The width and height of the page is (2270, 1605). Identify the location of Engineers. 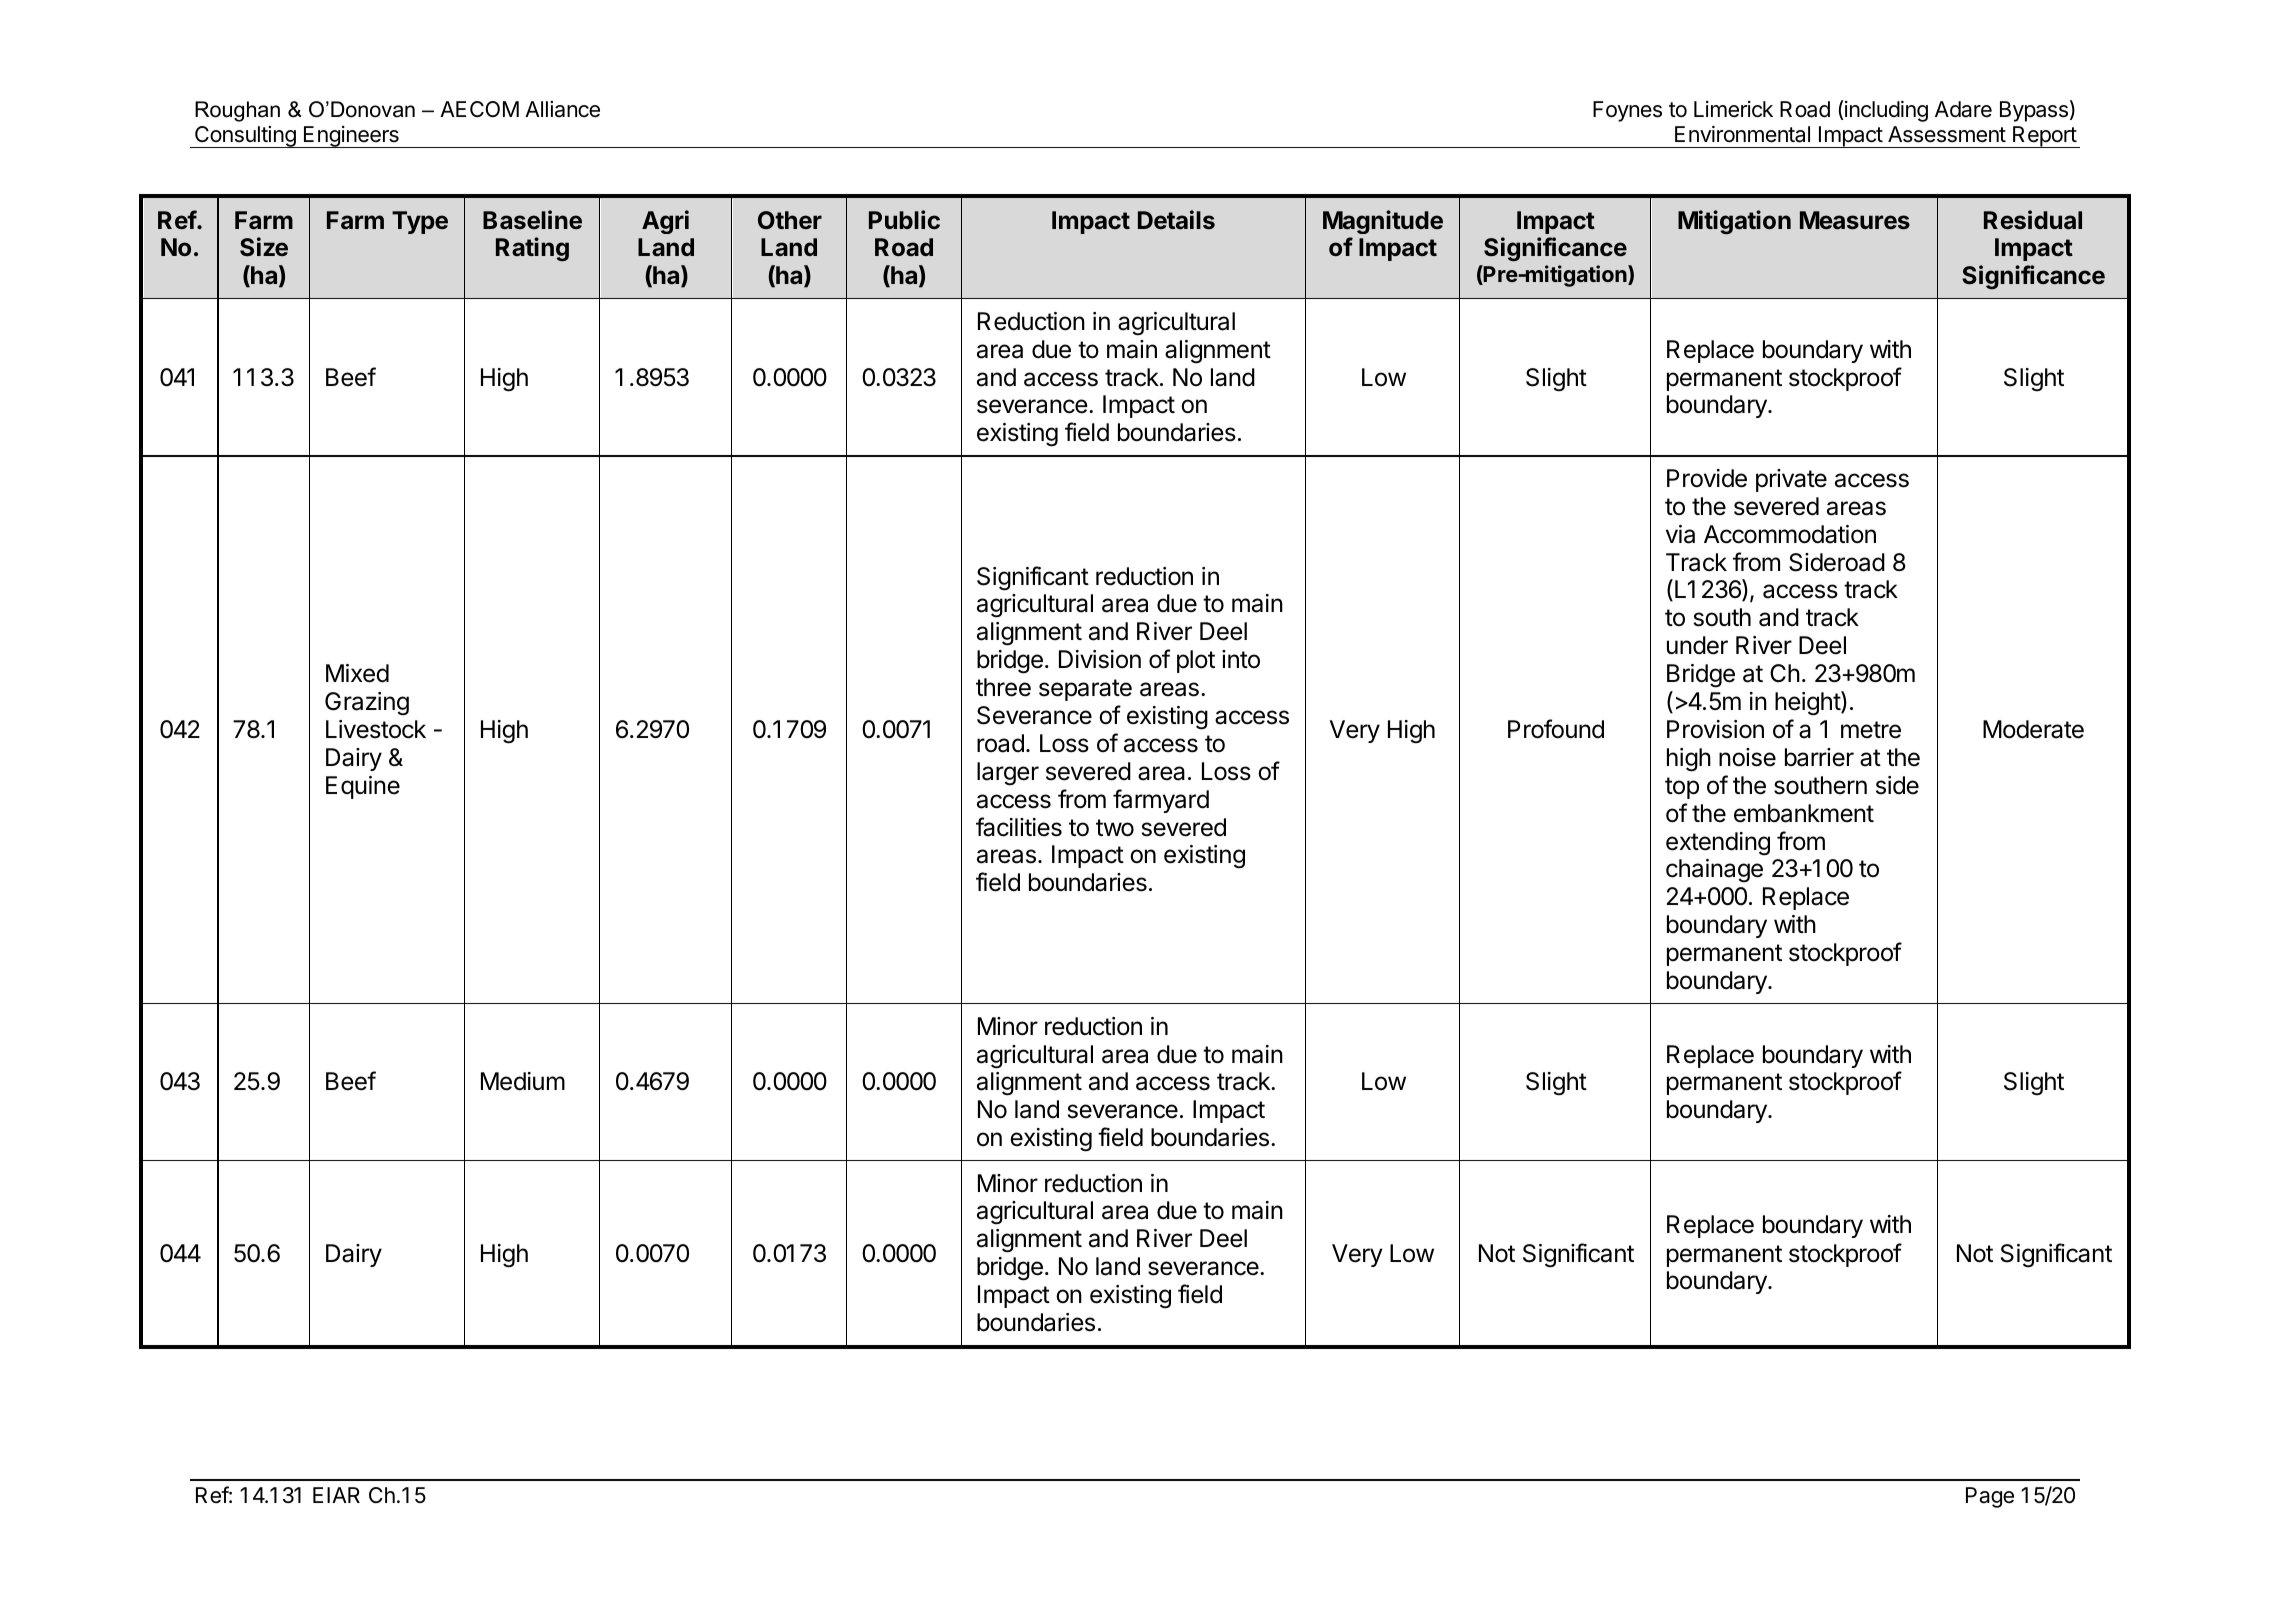
(351, 137).
